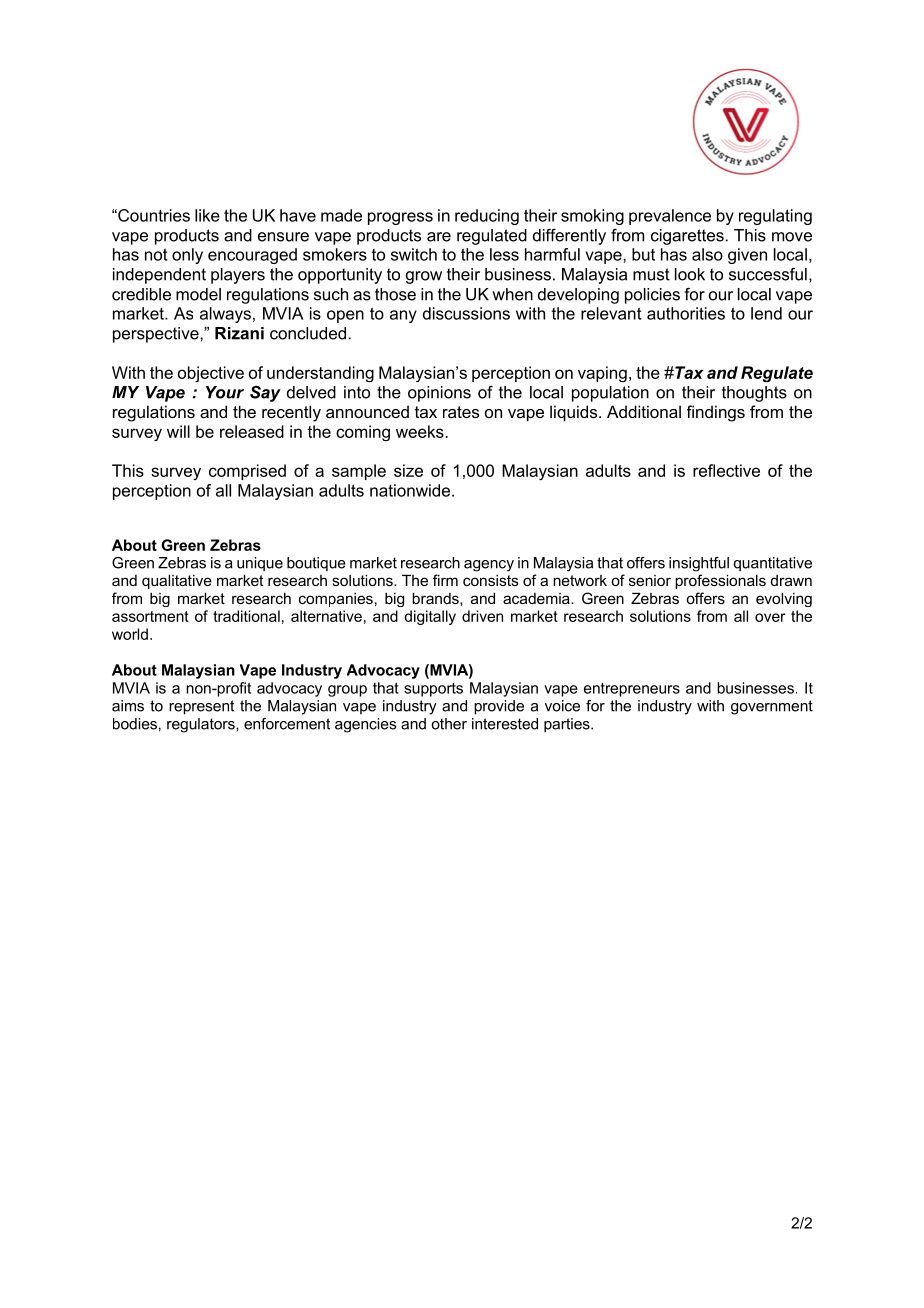  I want to click on insightful, so click(699, 564).
